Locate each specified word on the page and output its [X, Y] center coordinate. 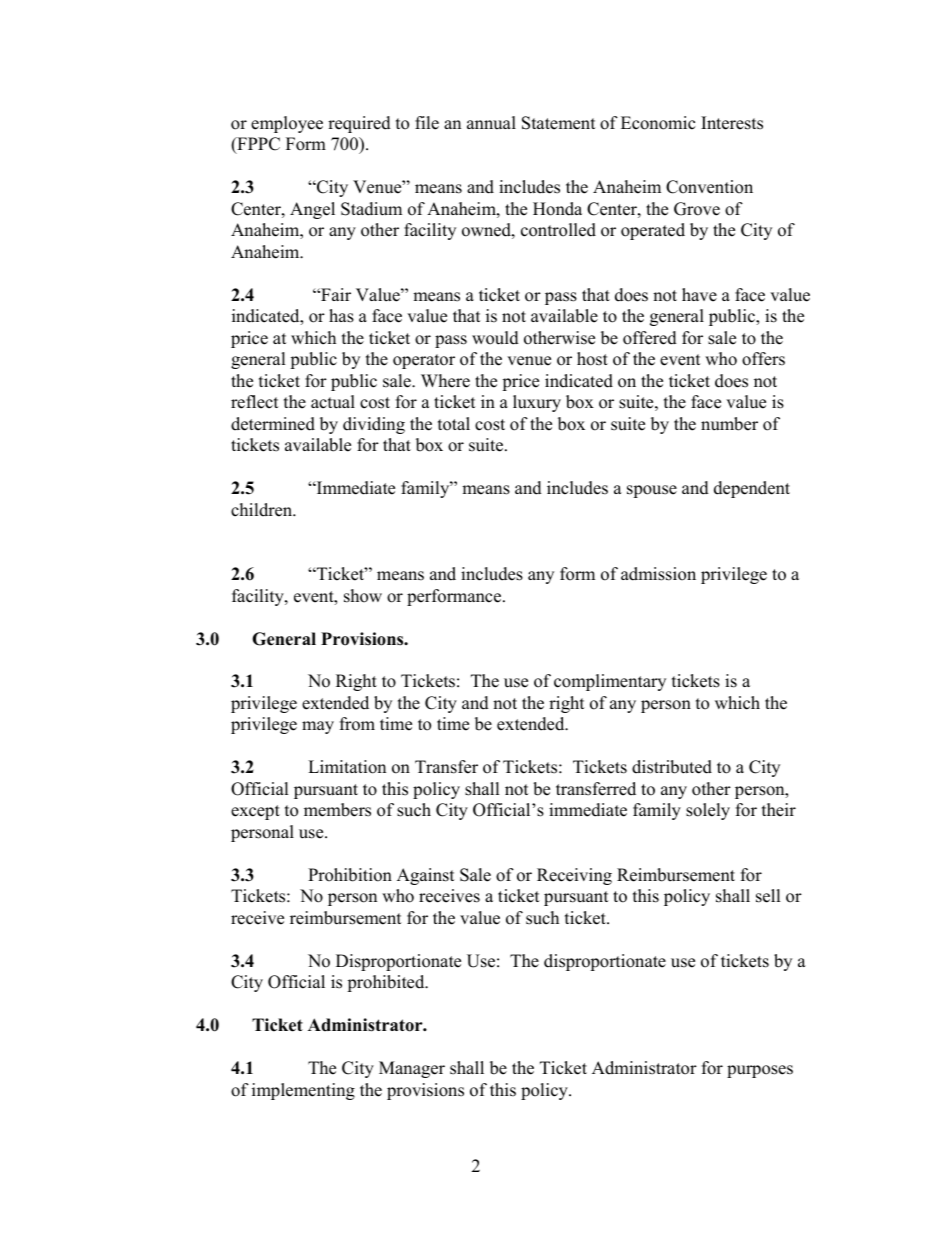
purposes [760, 1071]
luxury [537, 403]
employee [287, 124]
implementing [303, 1091]
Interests [732, 123]
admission [658, 574]
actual [333, 402]
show [363, 596]
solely [708, 811]
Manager [412, 1069]
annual [491, 123]
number [729, 424]
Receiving [574, 876]
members [337, 810]
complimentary [610, 682]
